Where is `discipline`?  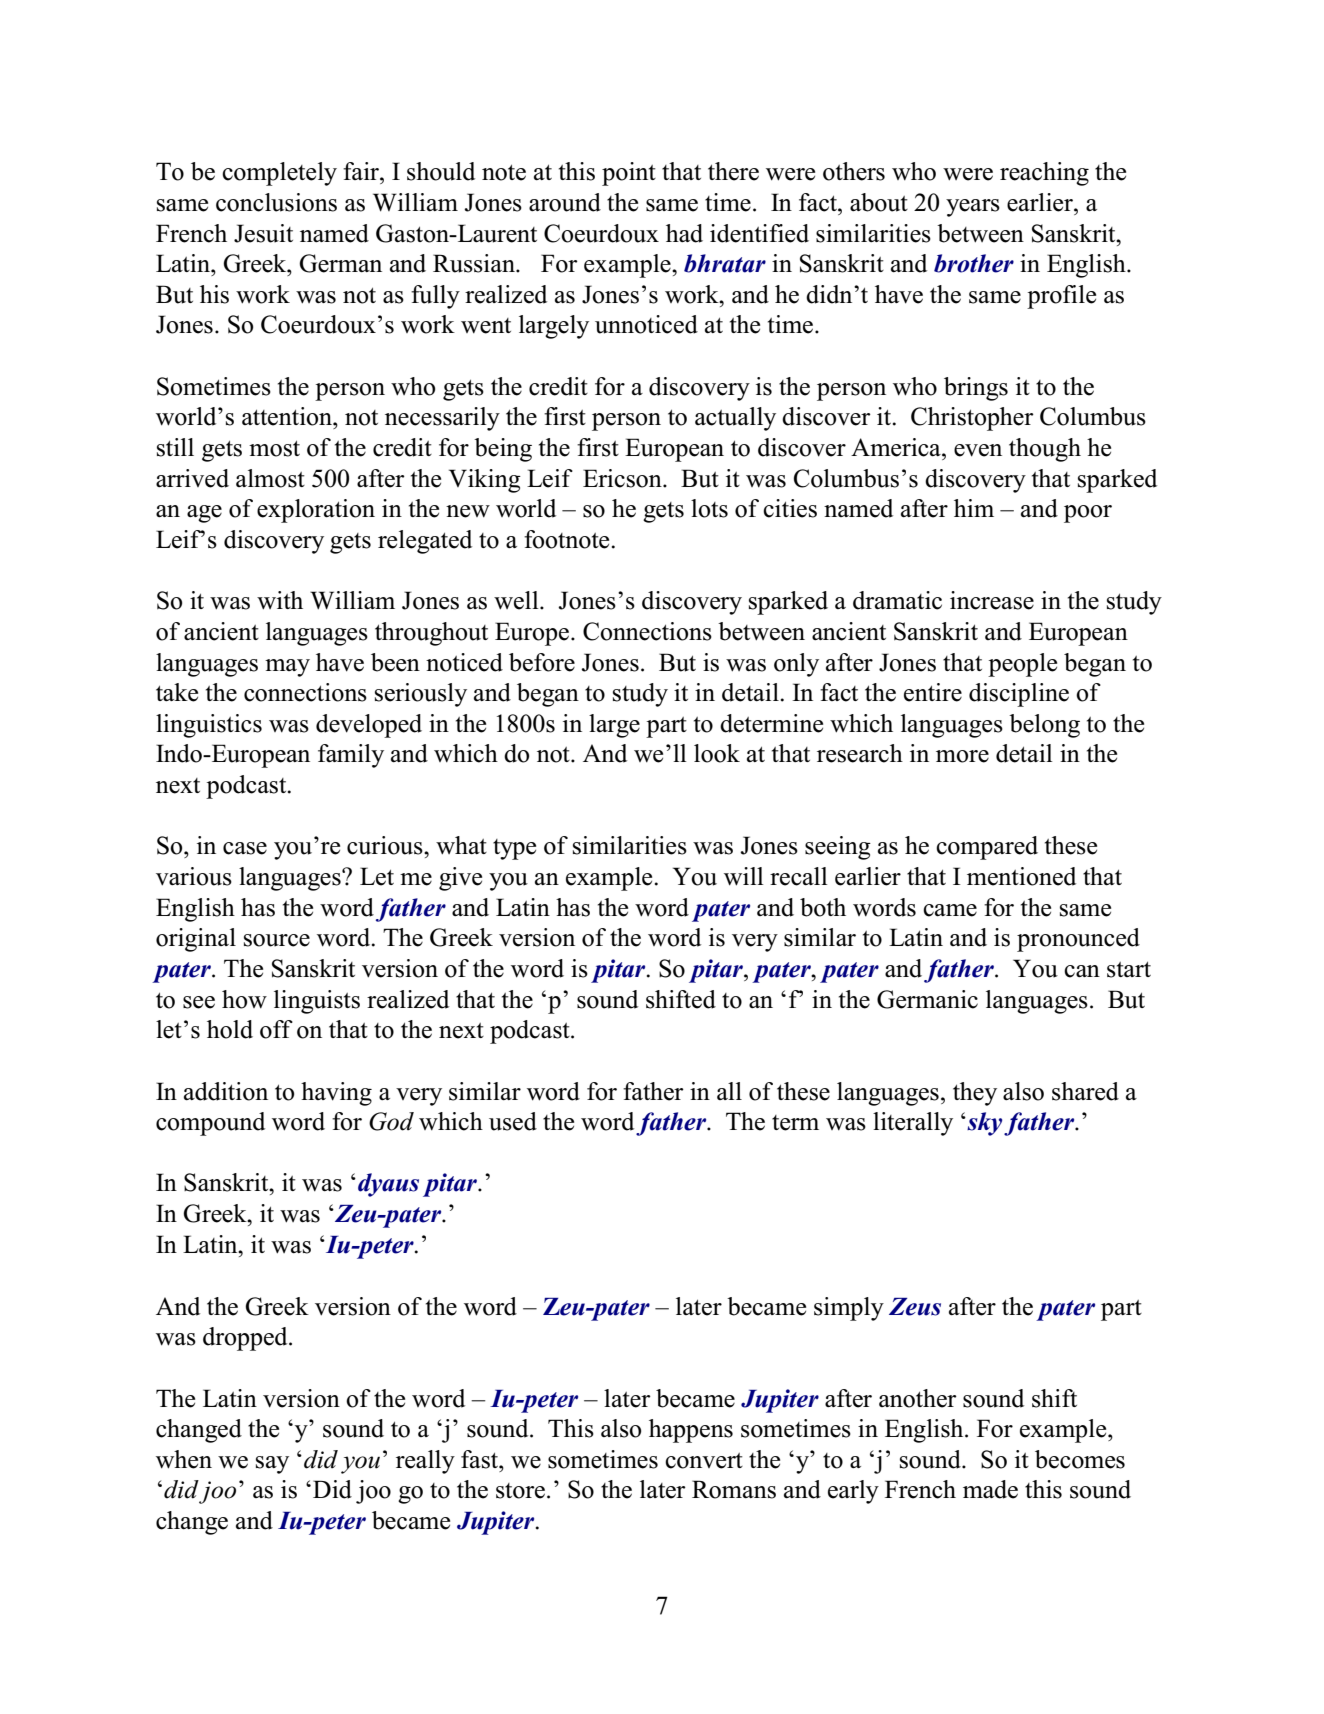 discipline is located at coordinates (1019, 695).
